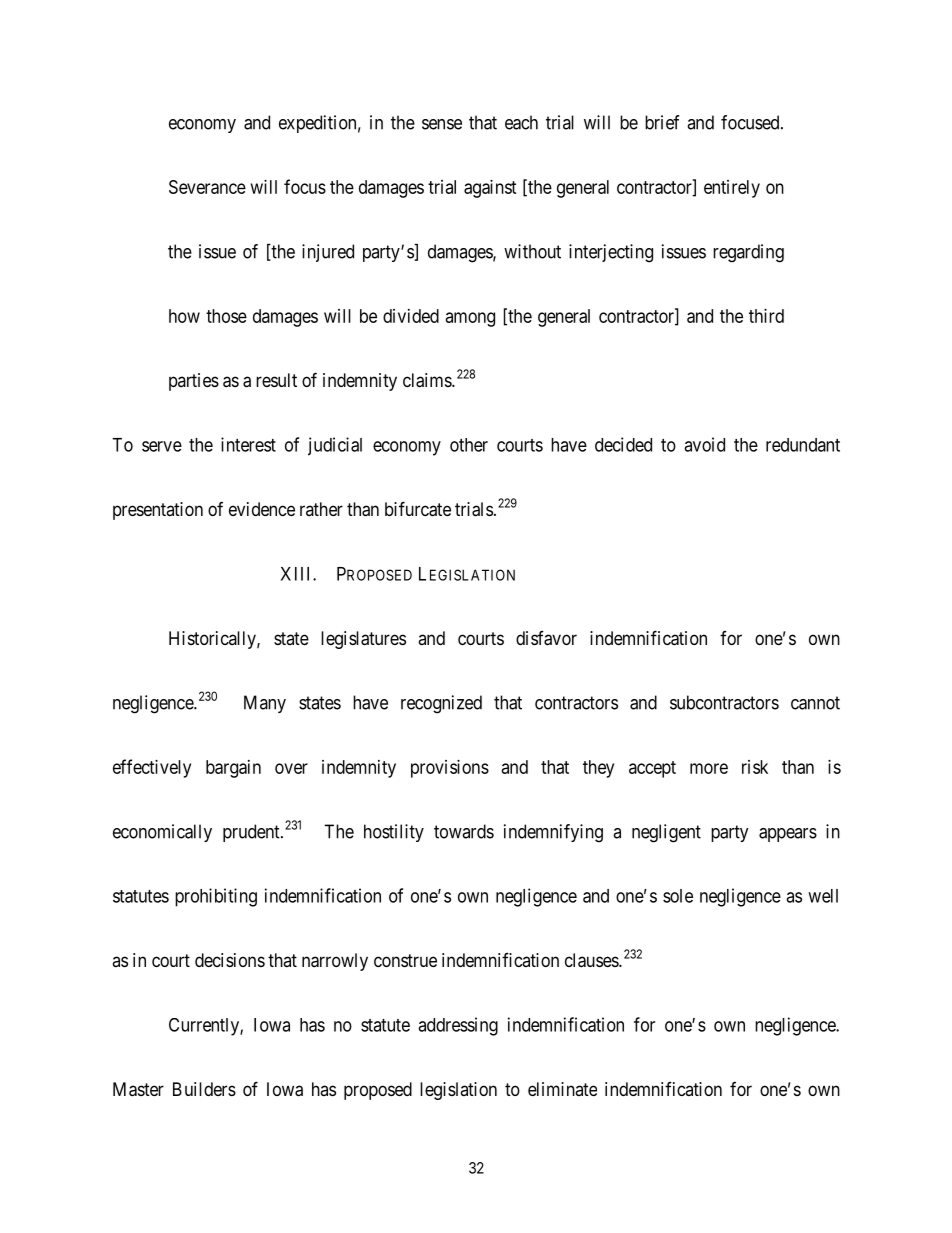 Image resolution: width=952 pixels, height=1233 pixels. What do you see at coordinates (470, 319) in the page?
I see `among` at bounding box center [470, 319].
